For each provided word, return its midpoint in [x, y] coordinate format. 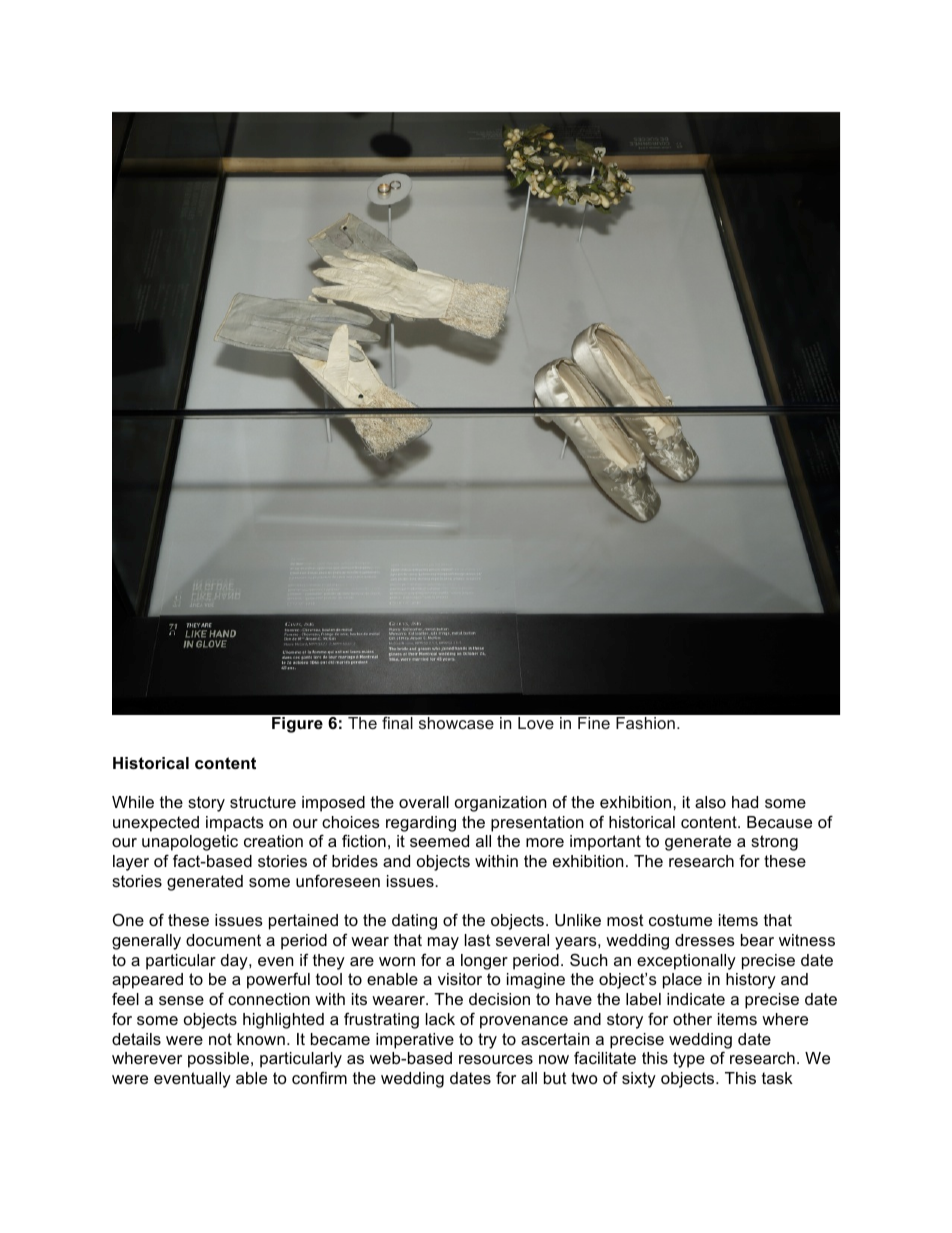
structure [263, 802]
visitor [460, 979]
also [710, 802]
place [682, 981]
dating [414, 922]
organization [500, 804]
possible [220, 1060]
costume [680, 920]
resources [496, 1059]
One [128, 919]
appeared [147, 981]
